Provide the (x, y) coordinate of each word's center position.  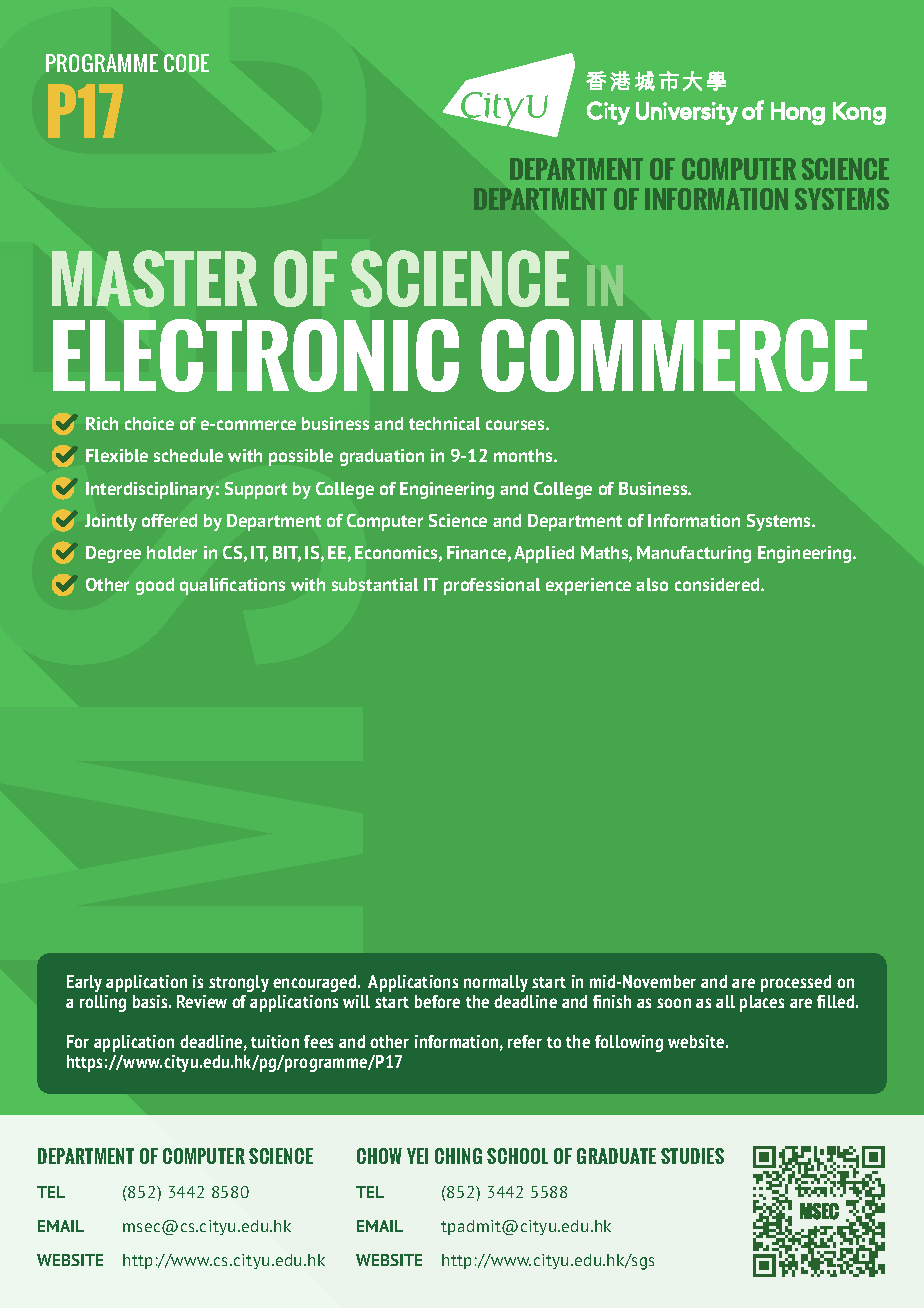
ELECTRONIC (256, 355)
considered (718, 584)
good (155, 586)
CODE (186, 63)
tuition (275, 1041)
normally (496, 983)
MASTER (154, 278)
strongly (239, 983)
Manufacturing (694, 554)
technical (444, 423)
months (524, 455)
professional (492, 586)
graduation (382, 457)
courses (516, 425)
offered (169, 520)
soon (674, 1003)
